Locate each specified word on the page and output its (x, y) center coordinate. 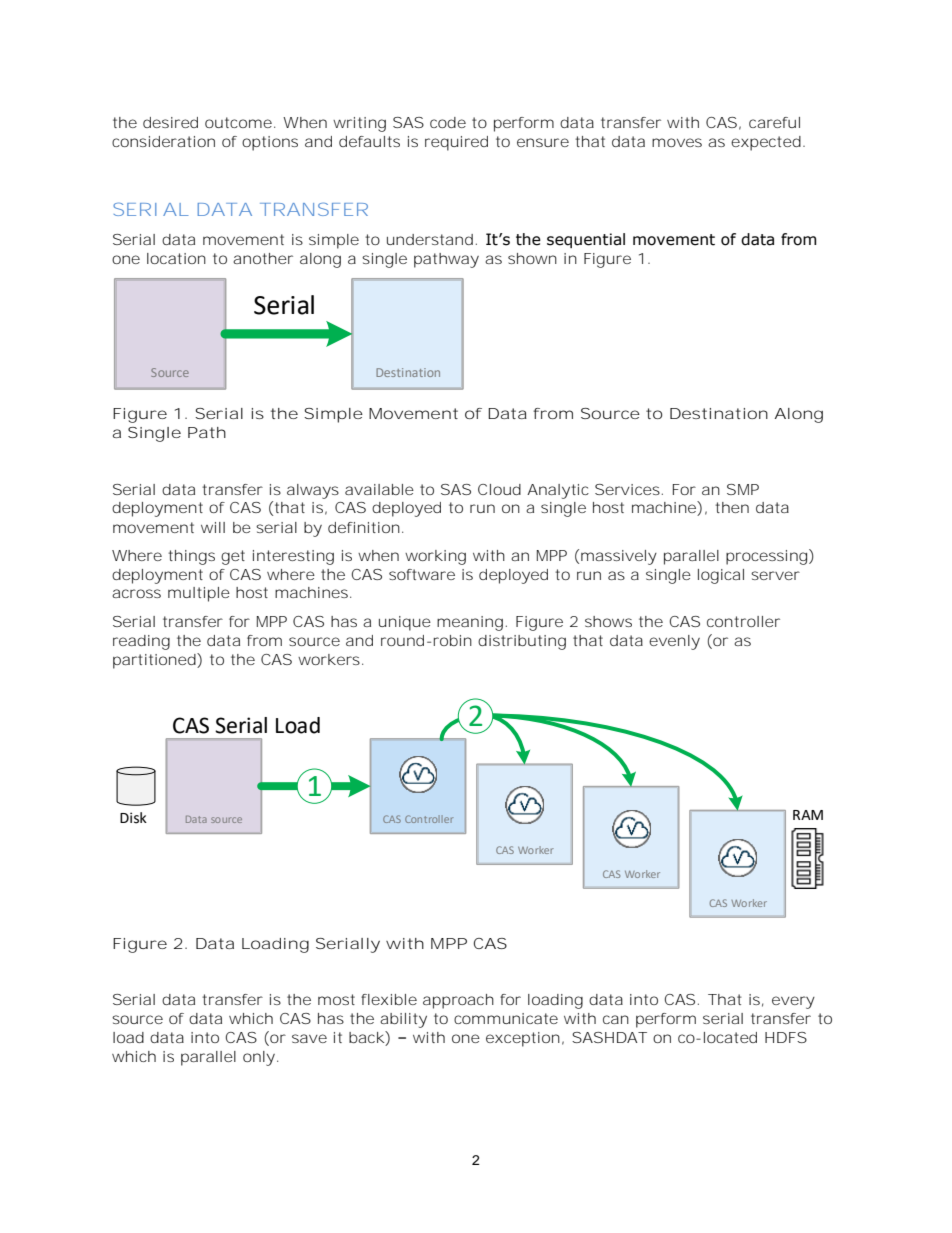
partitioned (154, 661)
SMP (743, 489)
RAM (808, 815)
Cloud (499, 489)
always (313, 491)
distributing (522, 642)
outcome (238, 122)
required (456, 143)
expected (766, 143)
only (259, 1058)
